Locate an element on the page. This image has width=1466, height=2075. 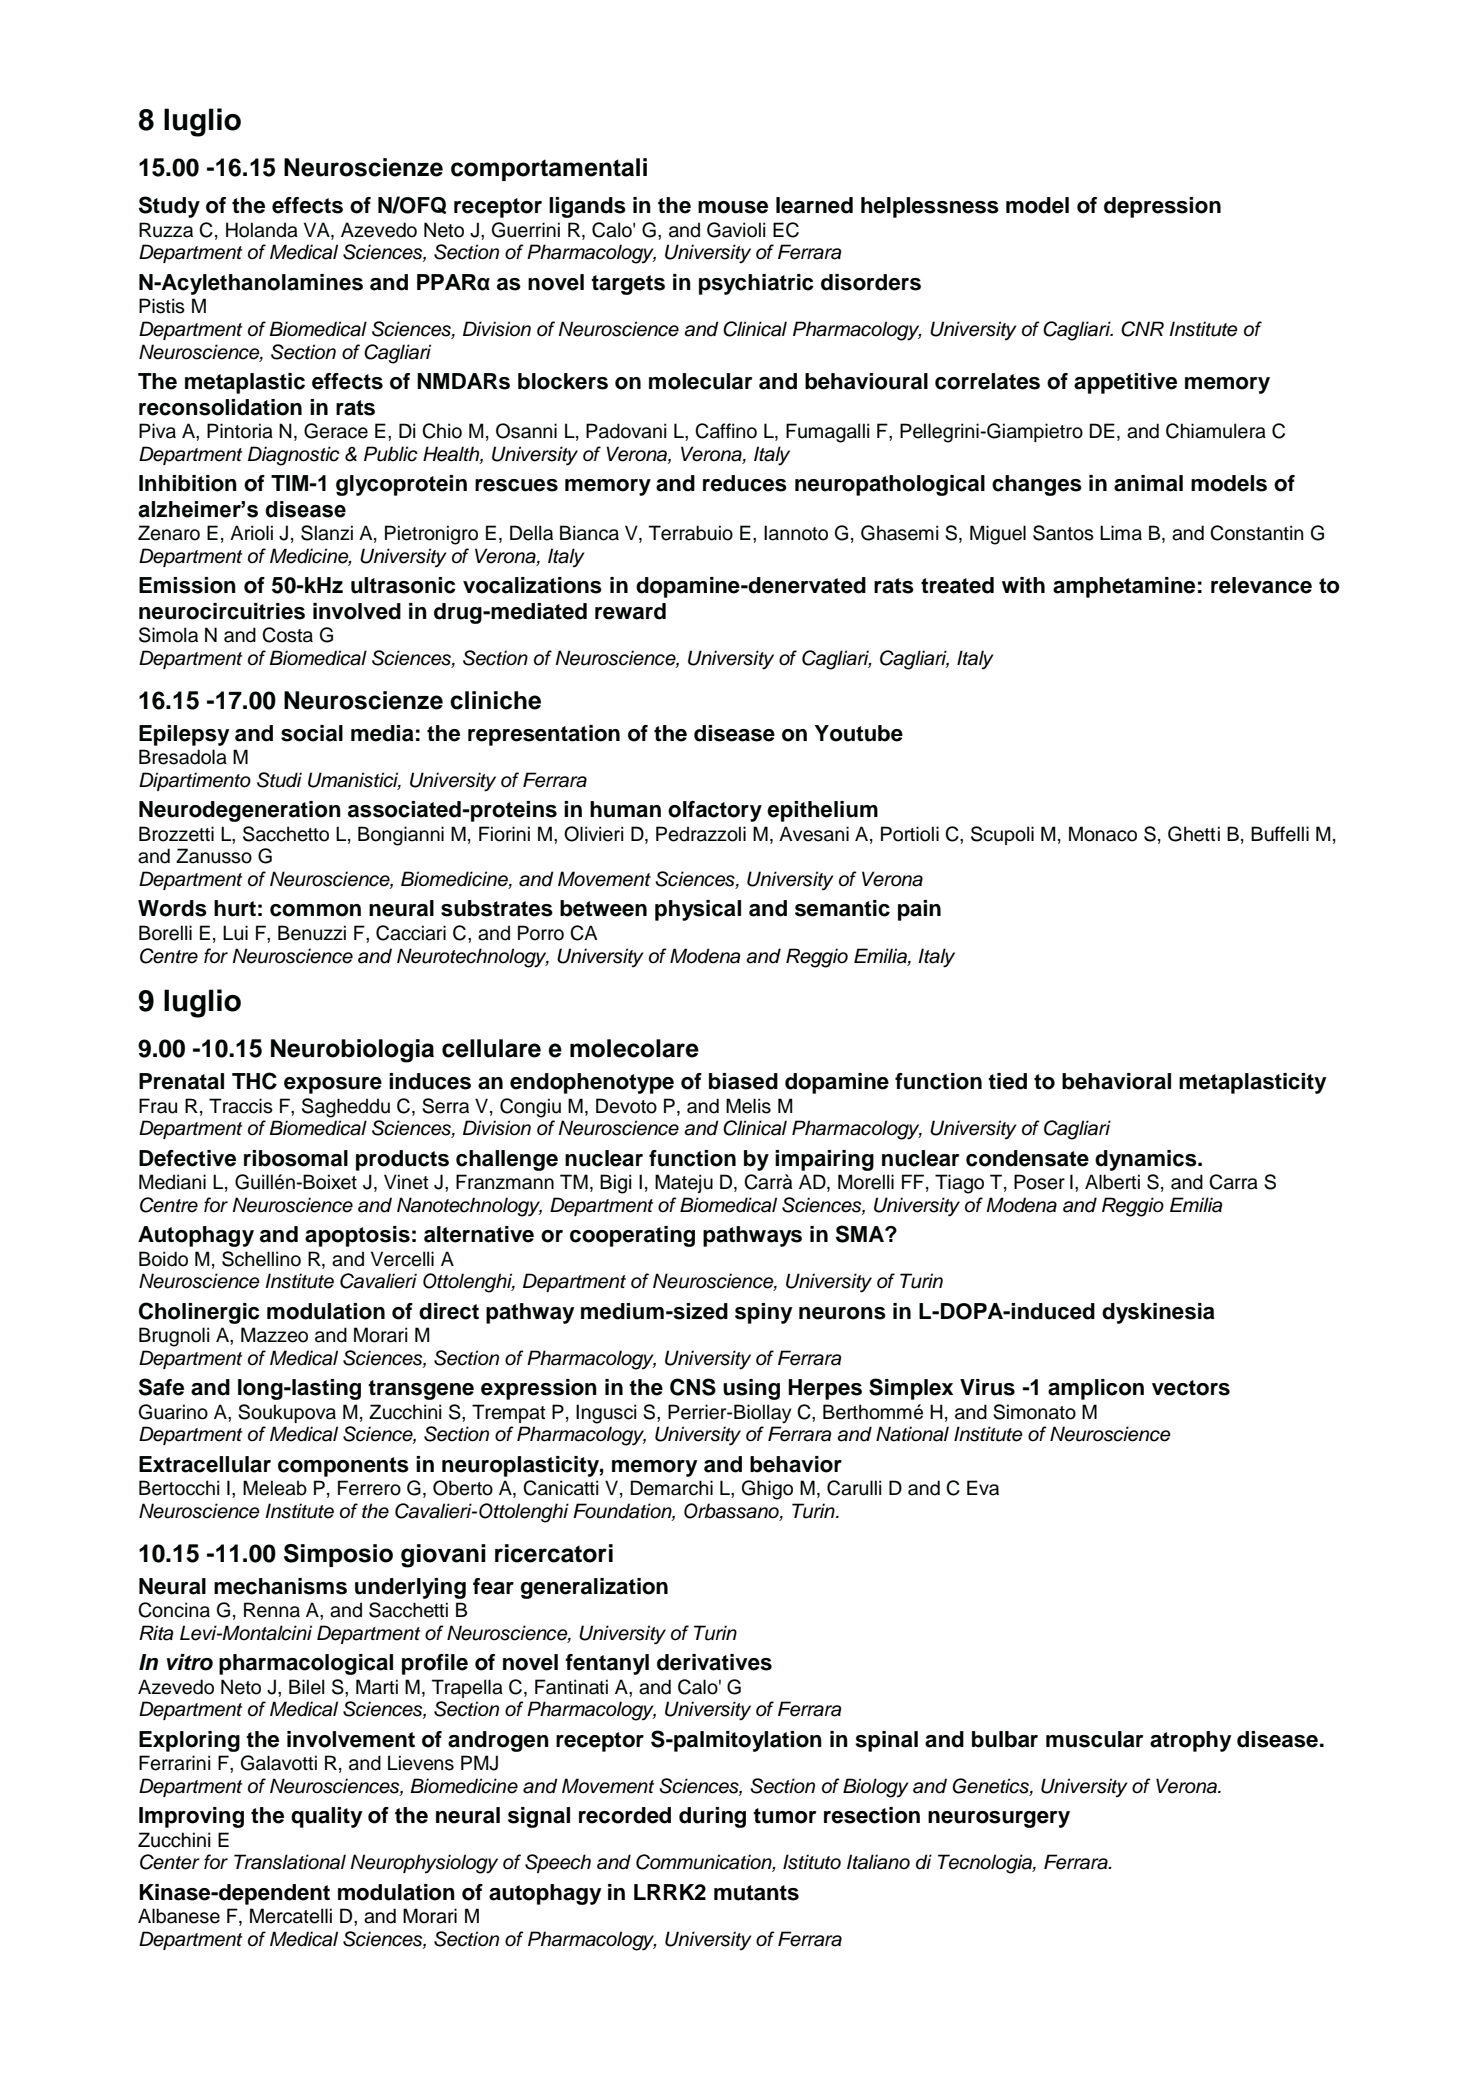
tied is located at coordinates (1007, 1081).
